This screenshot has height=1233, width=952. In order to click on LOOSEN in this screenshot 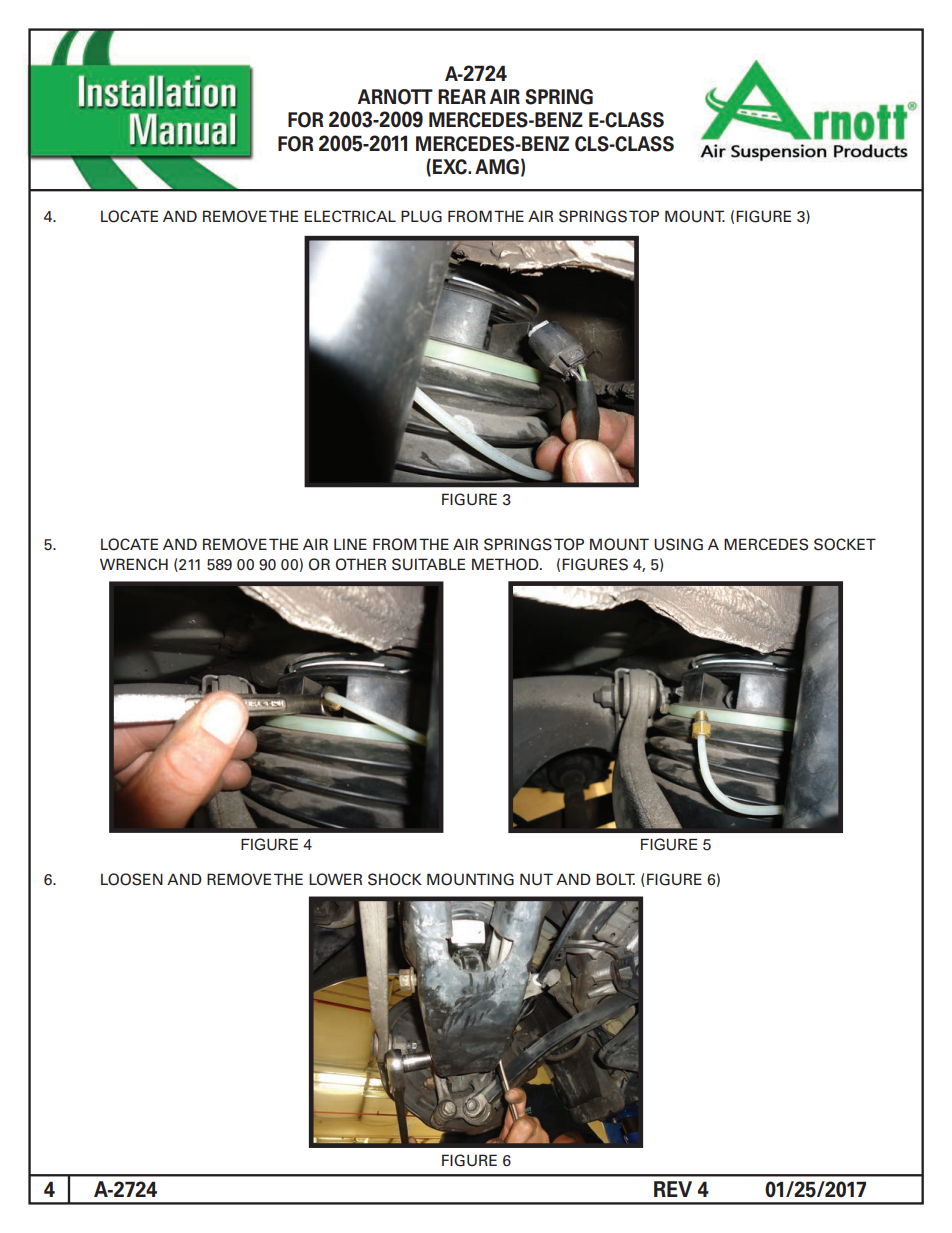, I will do `click(132, 879)`.
